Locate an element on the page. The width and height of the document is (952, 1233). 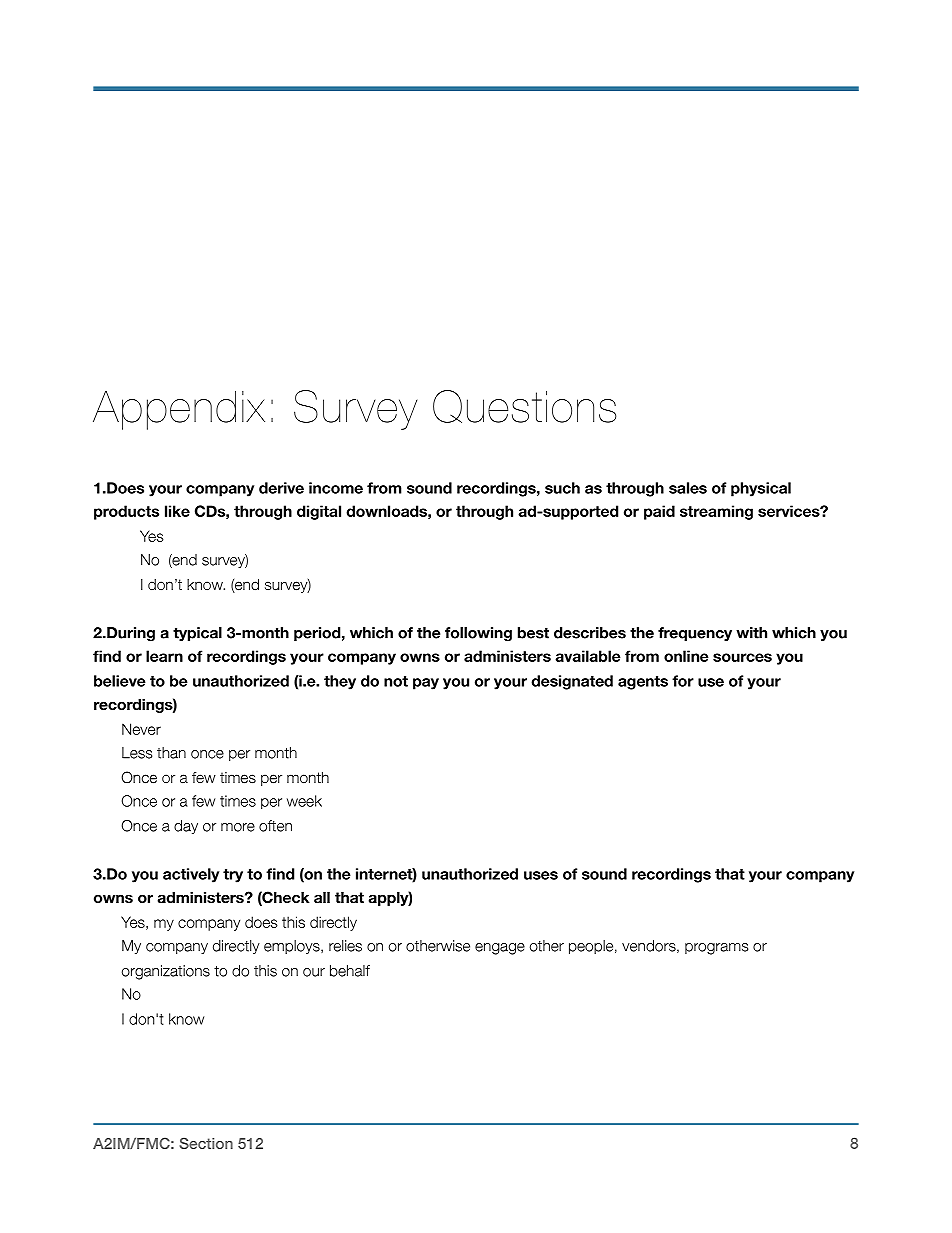
uses is located at coordinates (541, 875).
